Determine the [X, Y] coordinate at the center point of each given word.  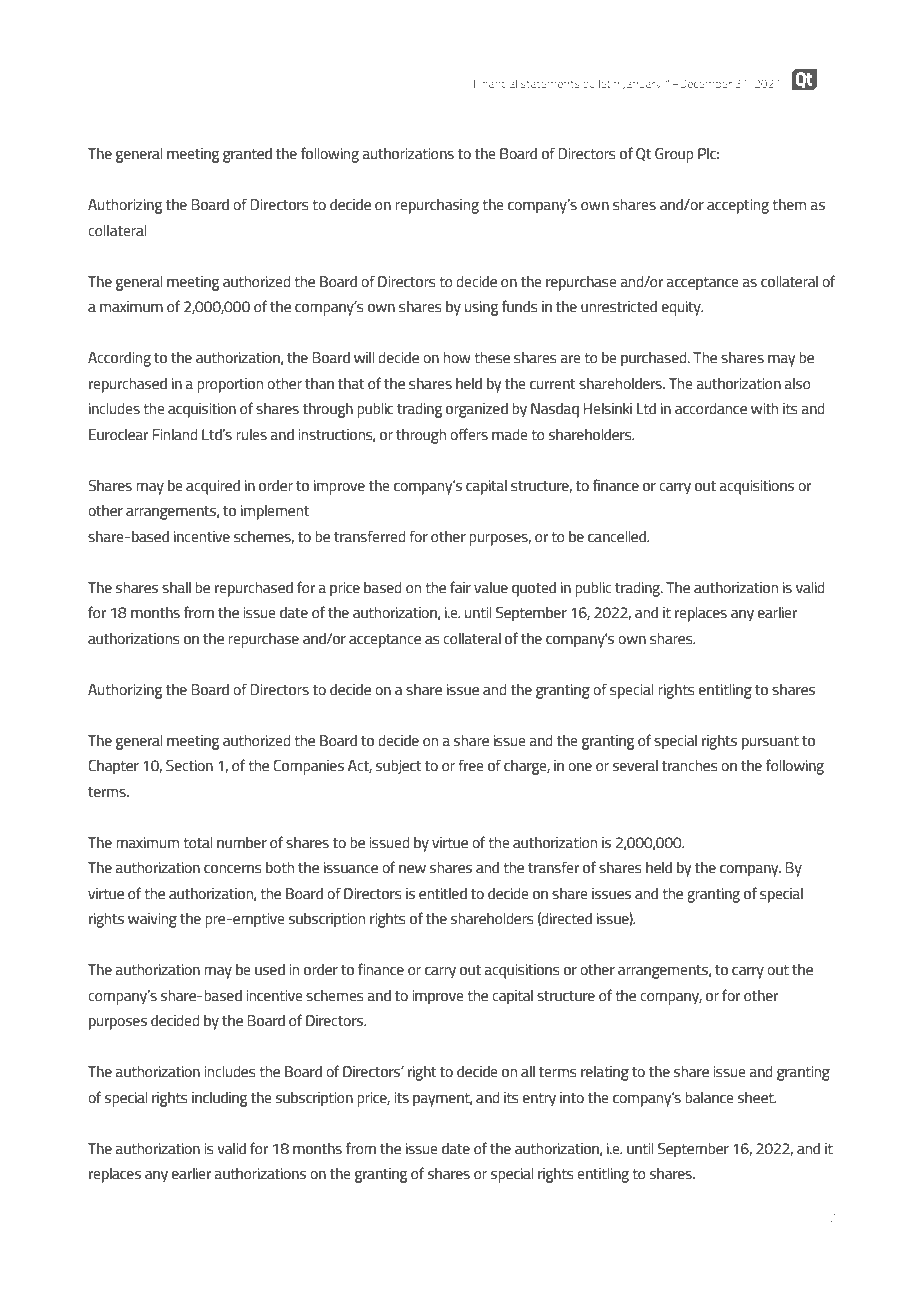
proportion [230, 385]
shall [176, 587]
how [457, 357]
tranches [690, 765]
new [412, 869]
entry [539, 1100]
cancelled [618, 536]
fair [460, 587]
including [219, 1099]
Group [674, 155]
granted [247, 155]
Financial [495, 83]
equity [682, 308]
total [197, 842]
